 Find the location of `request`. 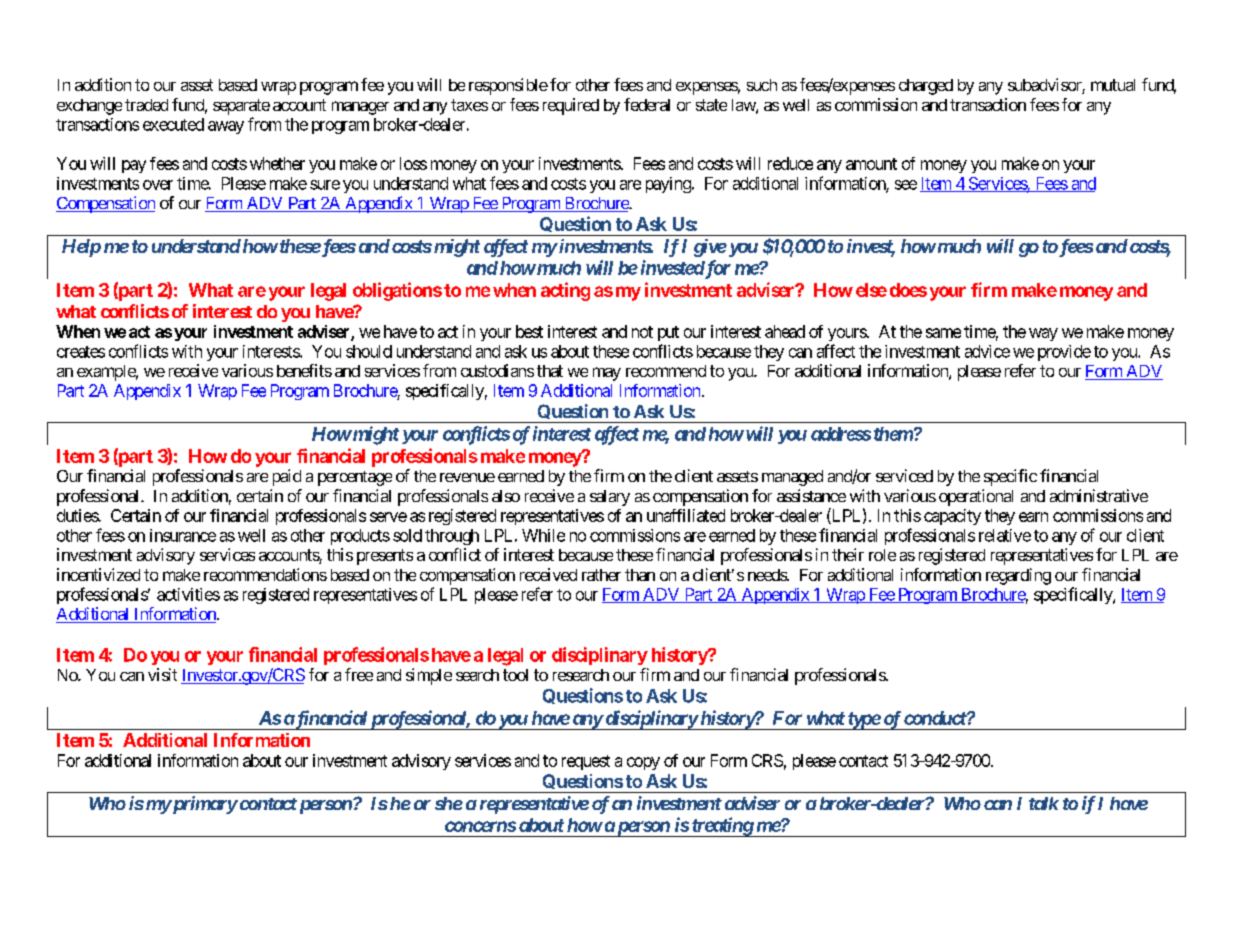

request is located at coordinates (586, 762).
